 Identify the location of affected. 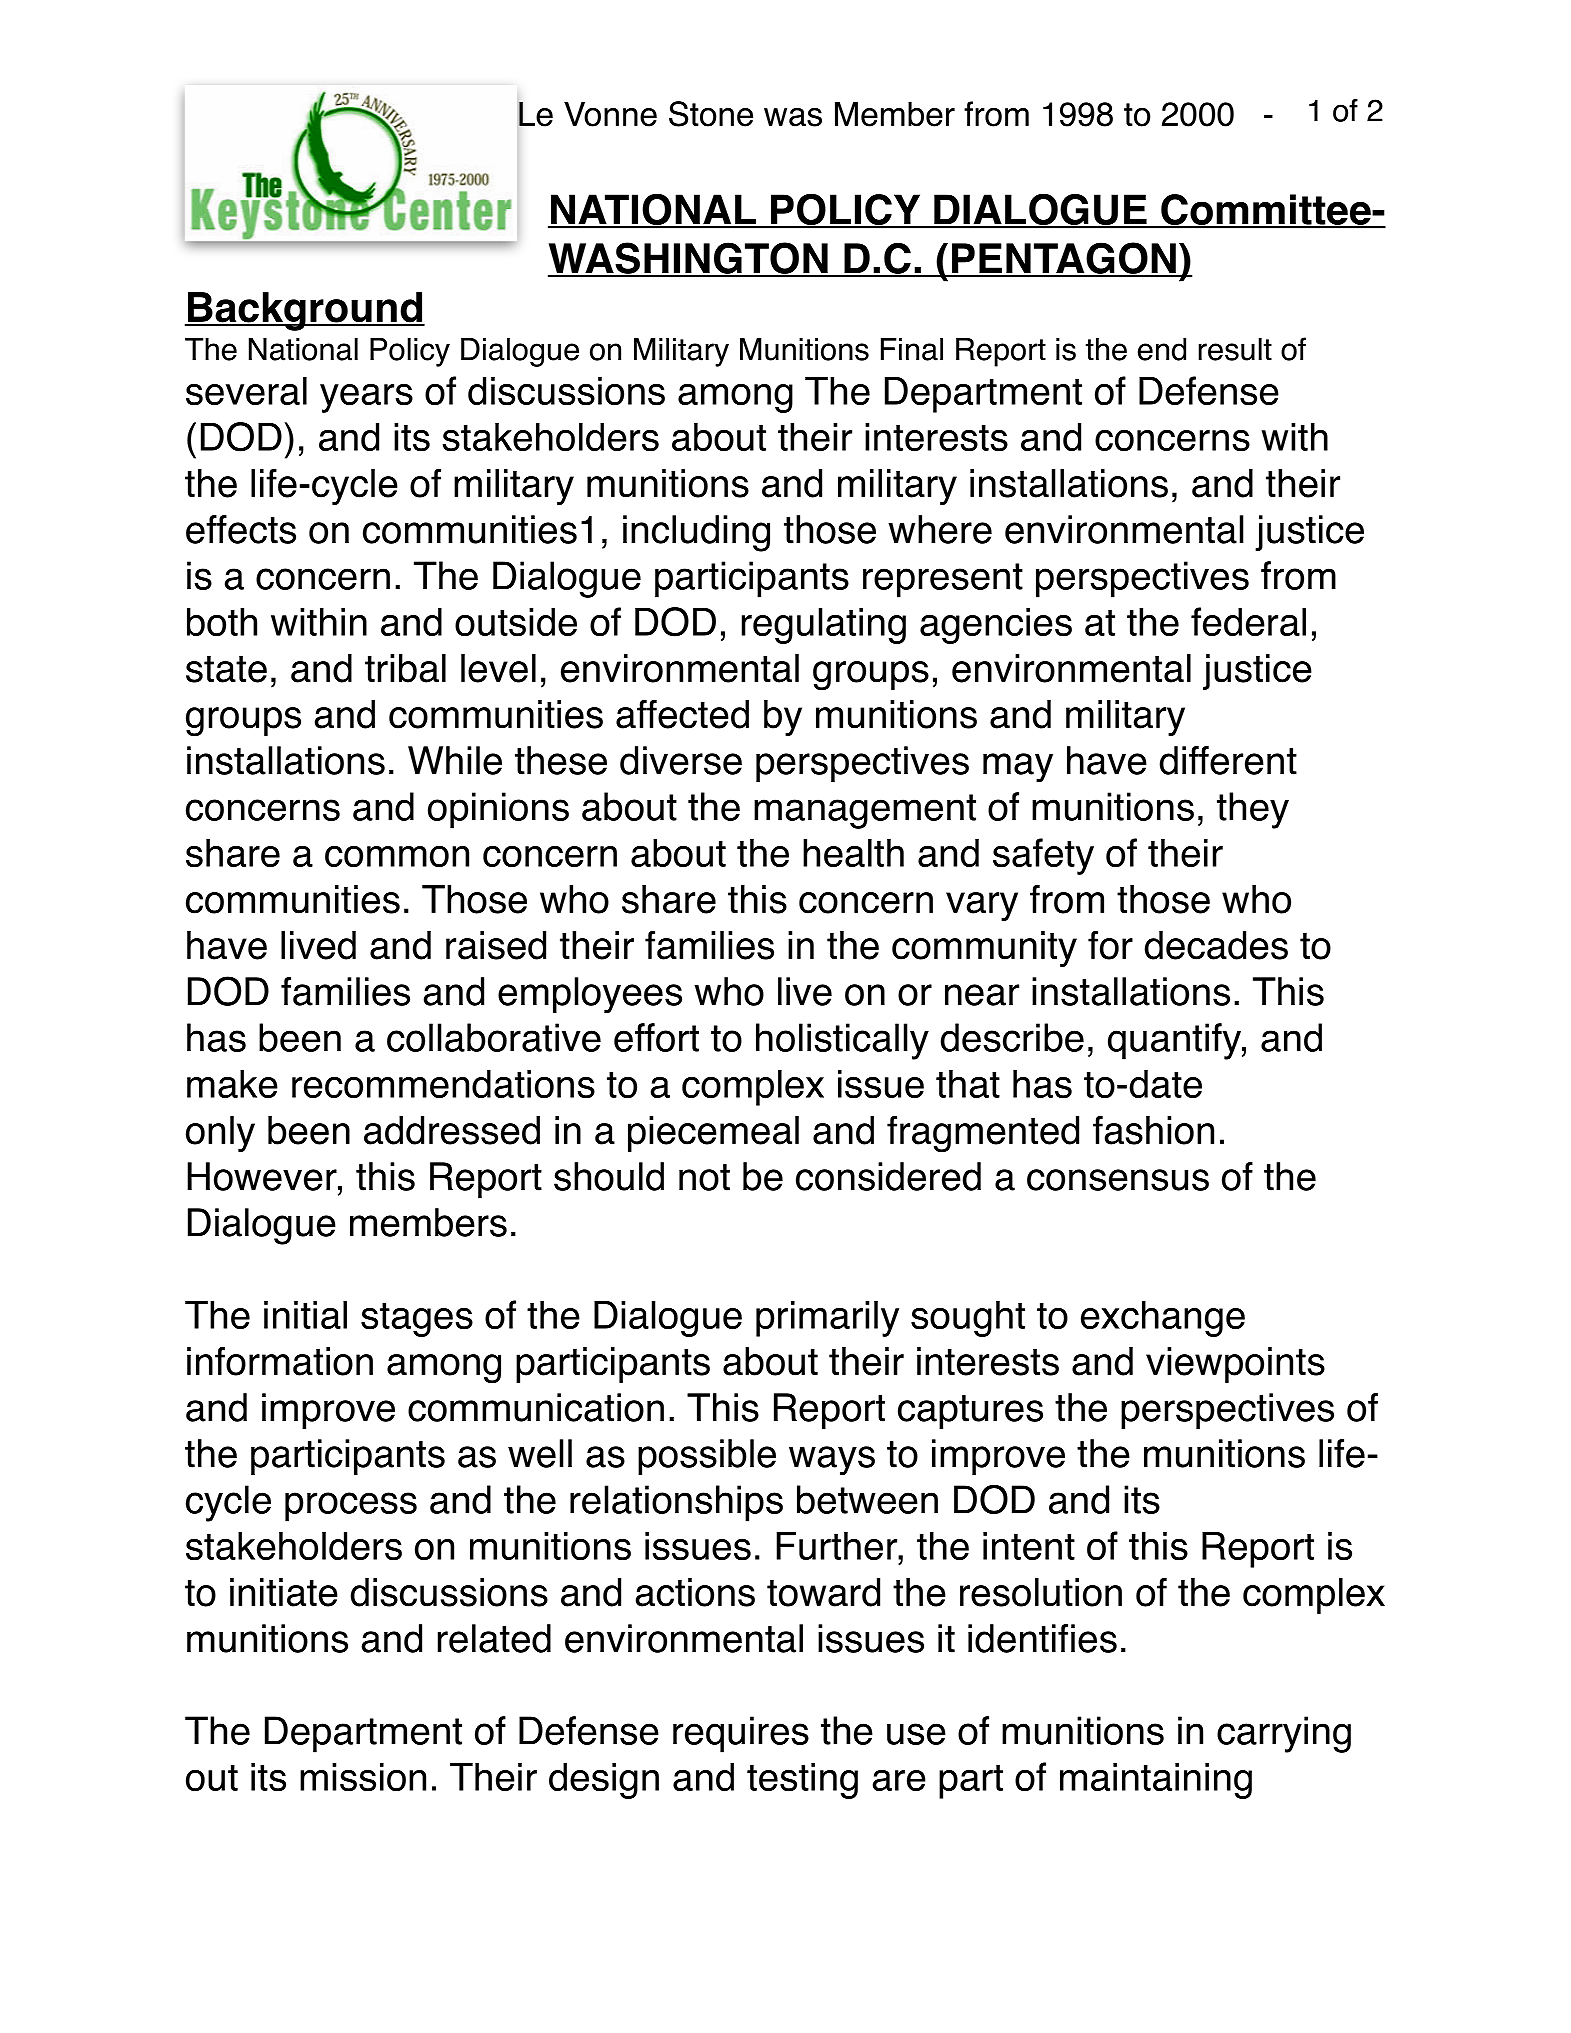
(682, 714).
